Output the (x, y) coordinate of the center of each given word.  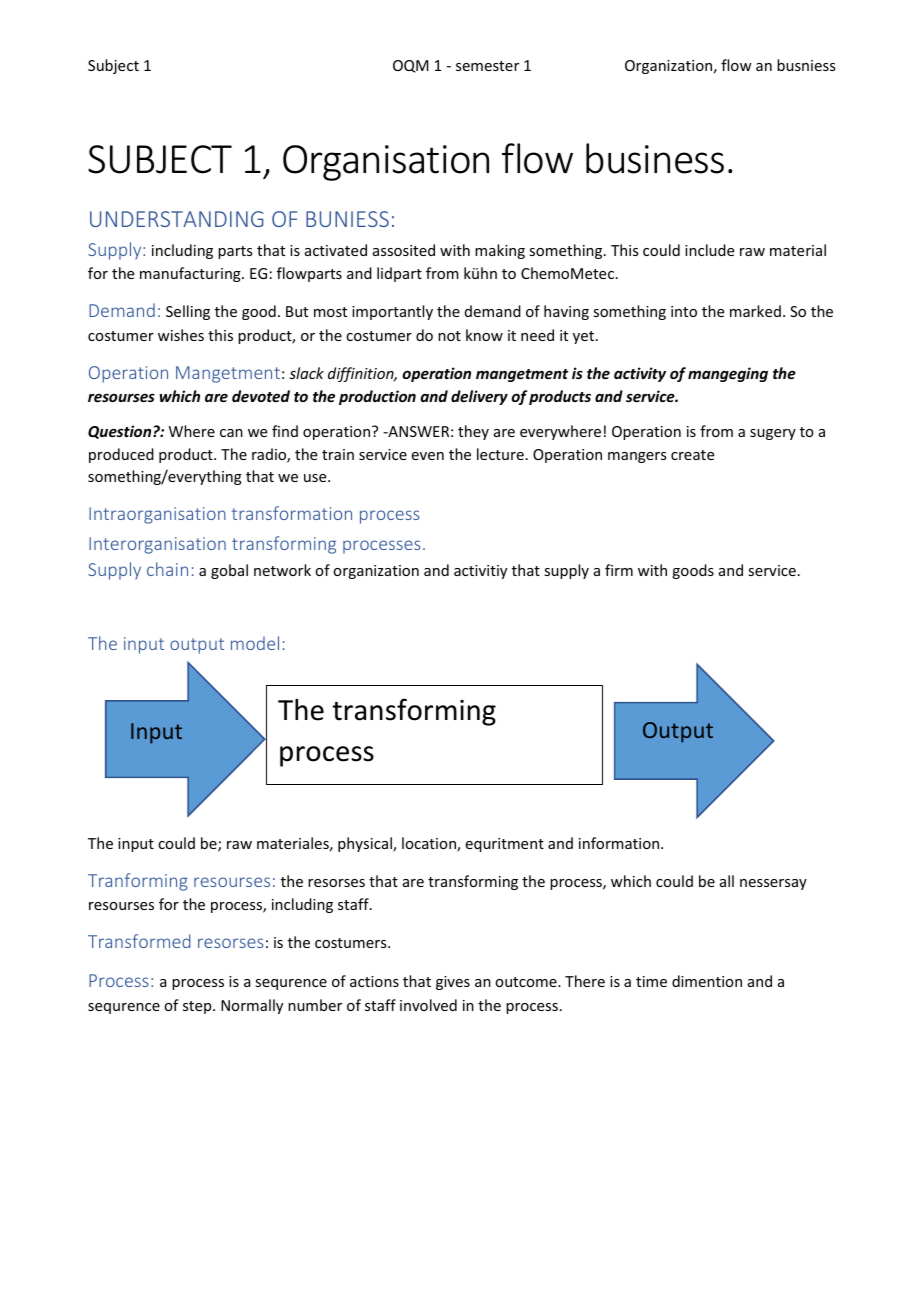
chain (167, 569)
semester (487, 66)
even (428, 456)
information (620, 843)
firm (619, 570)
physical (366, 844)
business (655, 158)
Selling (188, 312)
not (449, 336)
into (684, 311)
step (198, 1007)
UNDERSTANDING (177, 219)
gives (453, 983)
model (255, 643)
